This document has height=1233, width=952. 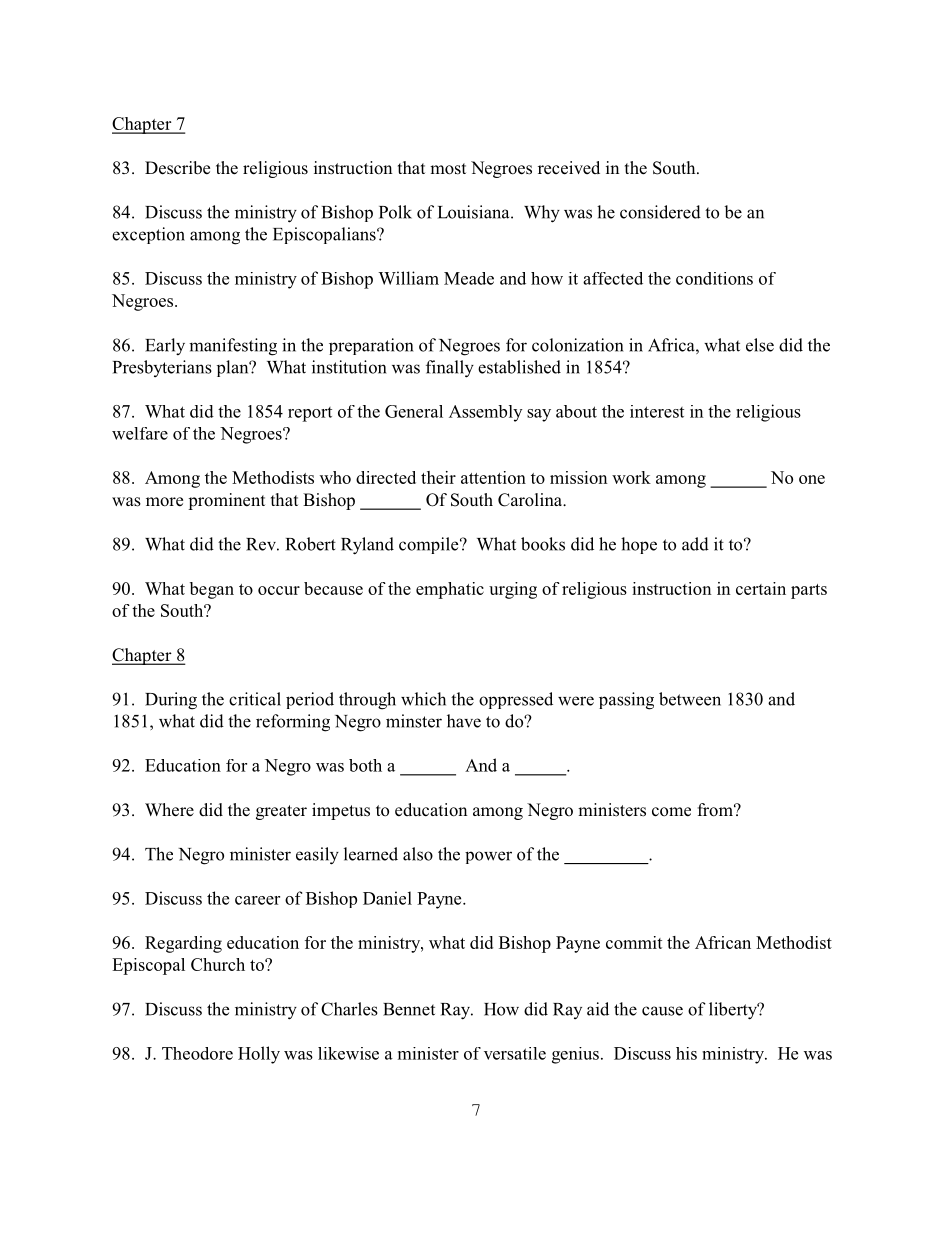 I want to click on most, so click(x=448, y=169).
